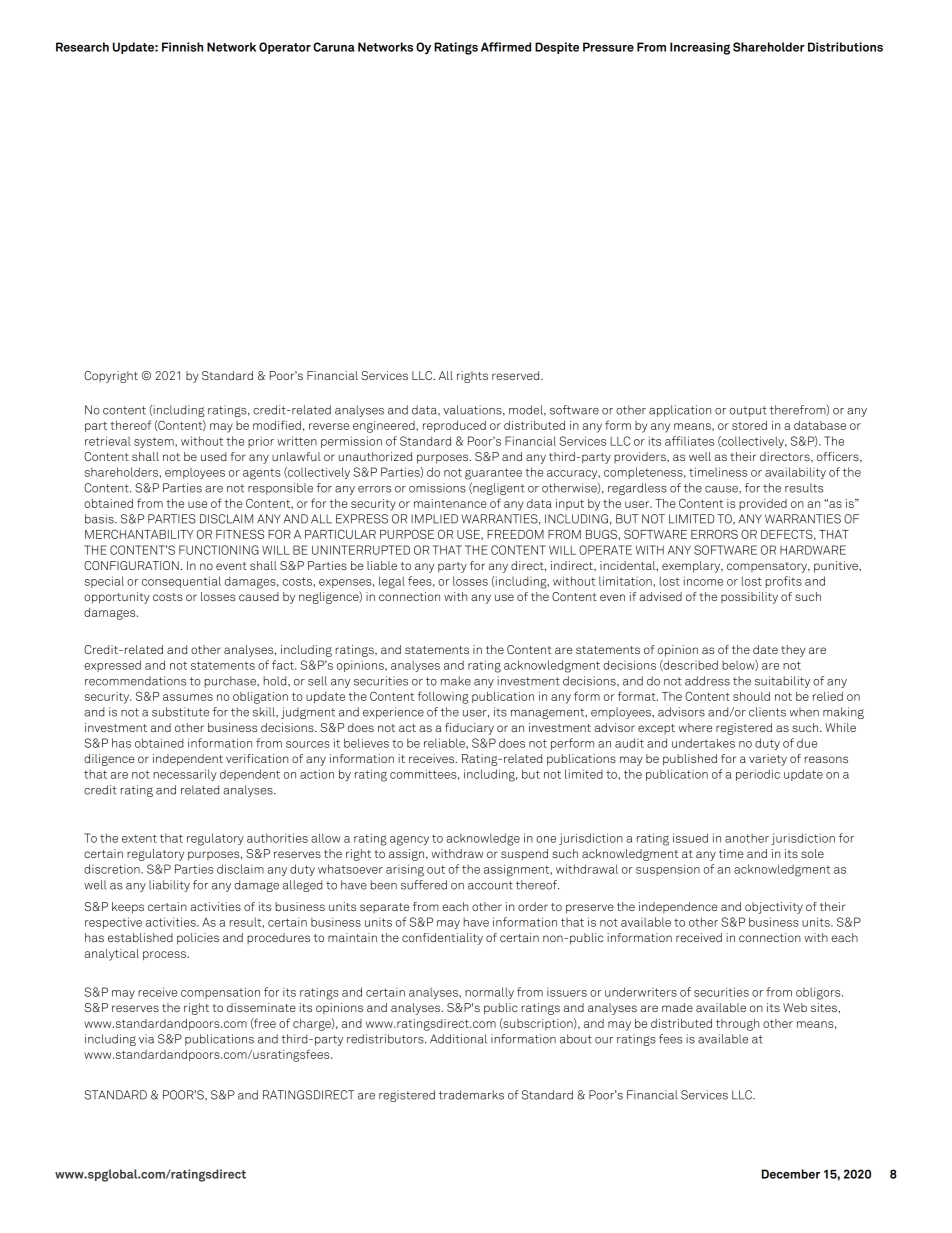 This page has height=1233, width=952. What do you see at coordinates (774, 908) in the page?
I see `objectivity` at bounding box center [774, 908].
